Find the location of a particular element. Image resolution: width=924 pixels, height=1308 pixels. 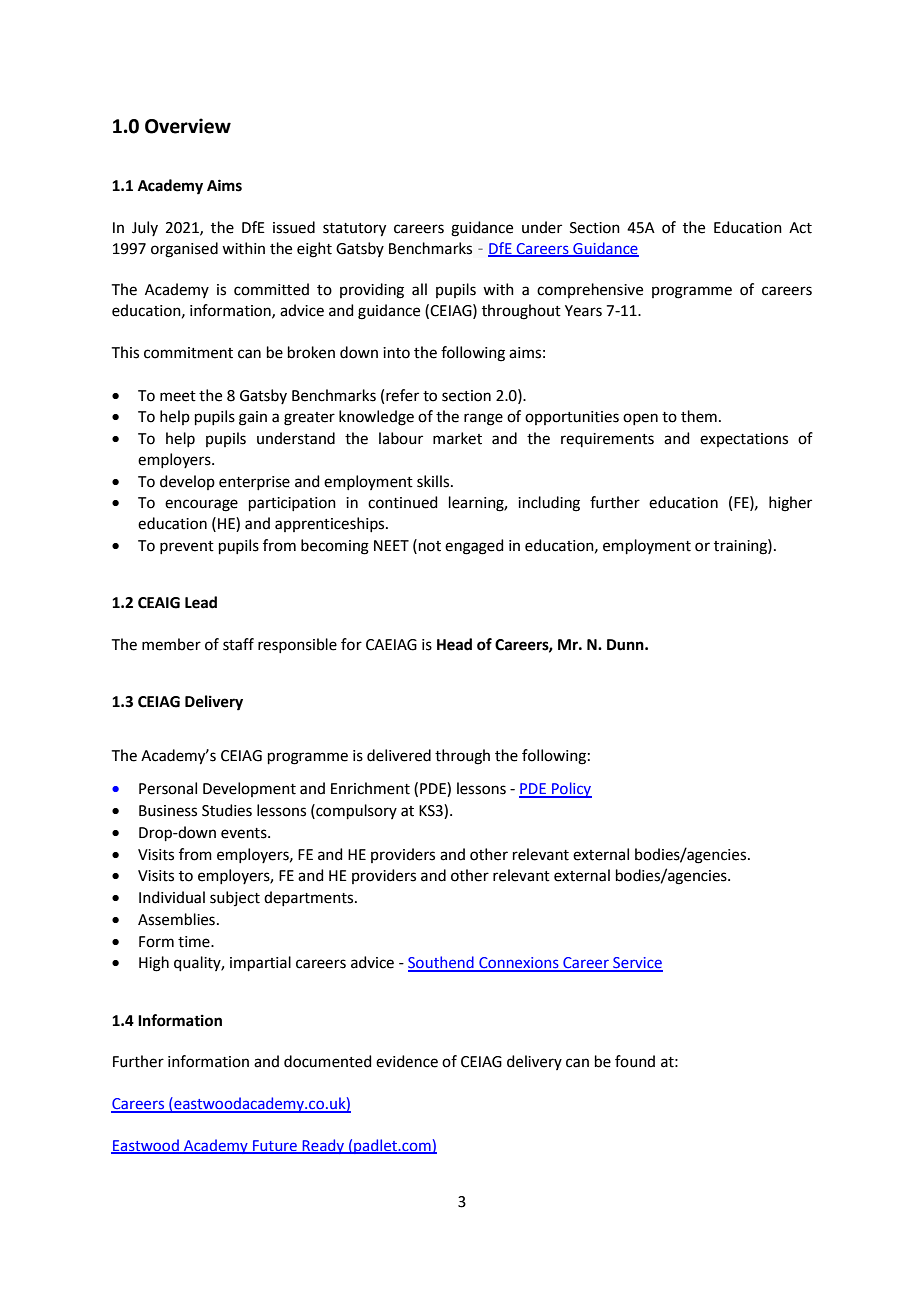

staff is located at coordinates (238, 644).
